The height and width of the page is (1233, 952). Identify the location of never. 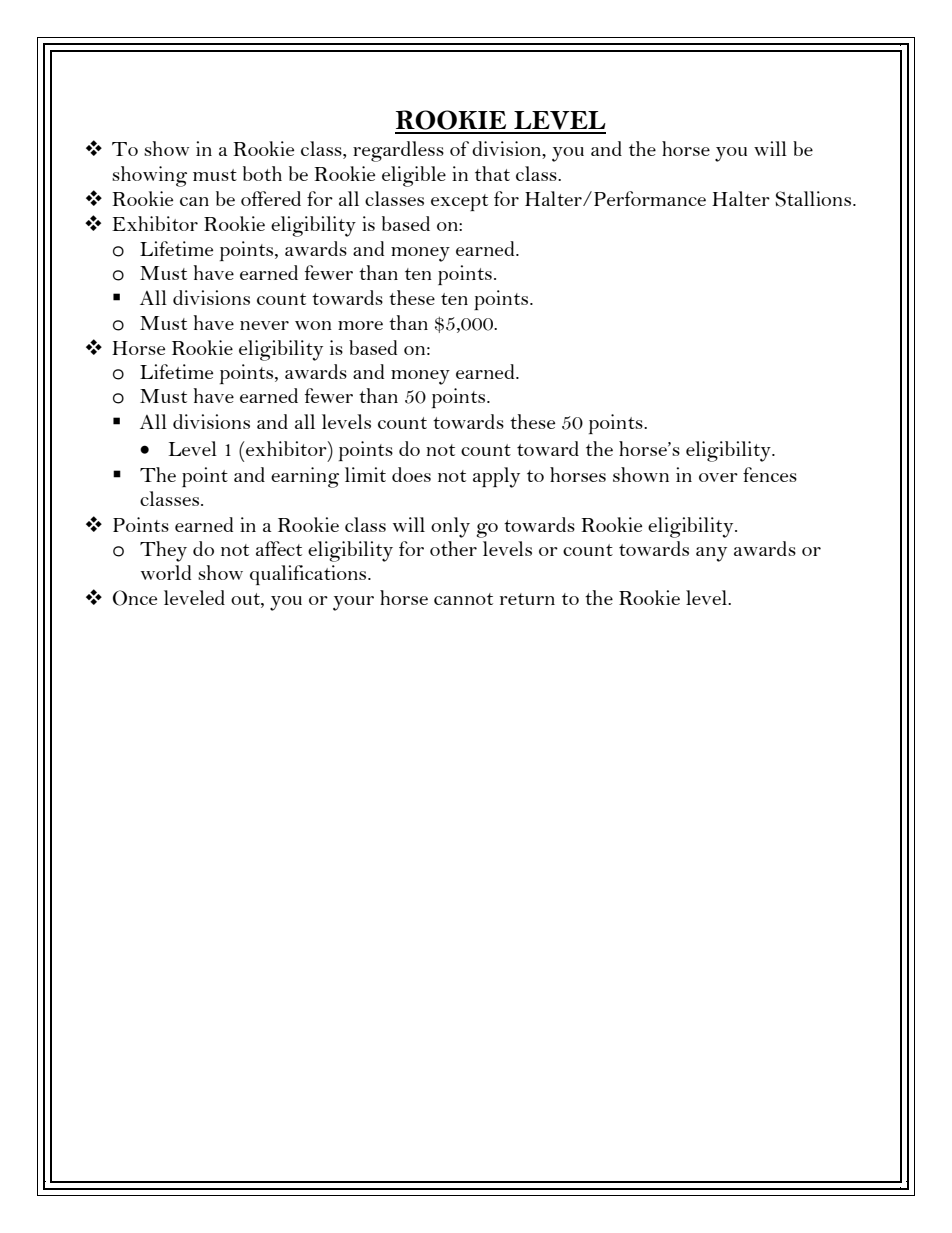
(264, 325).
